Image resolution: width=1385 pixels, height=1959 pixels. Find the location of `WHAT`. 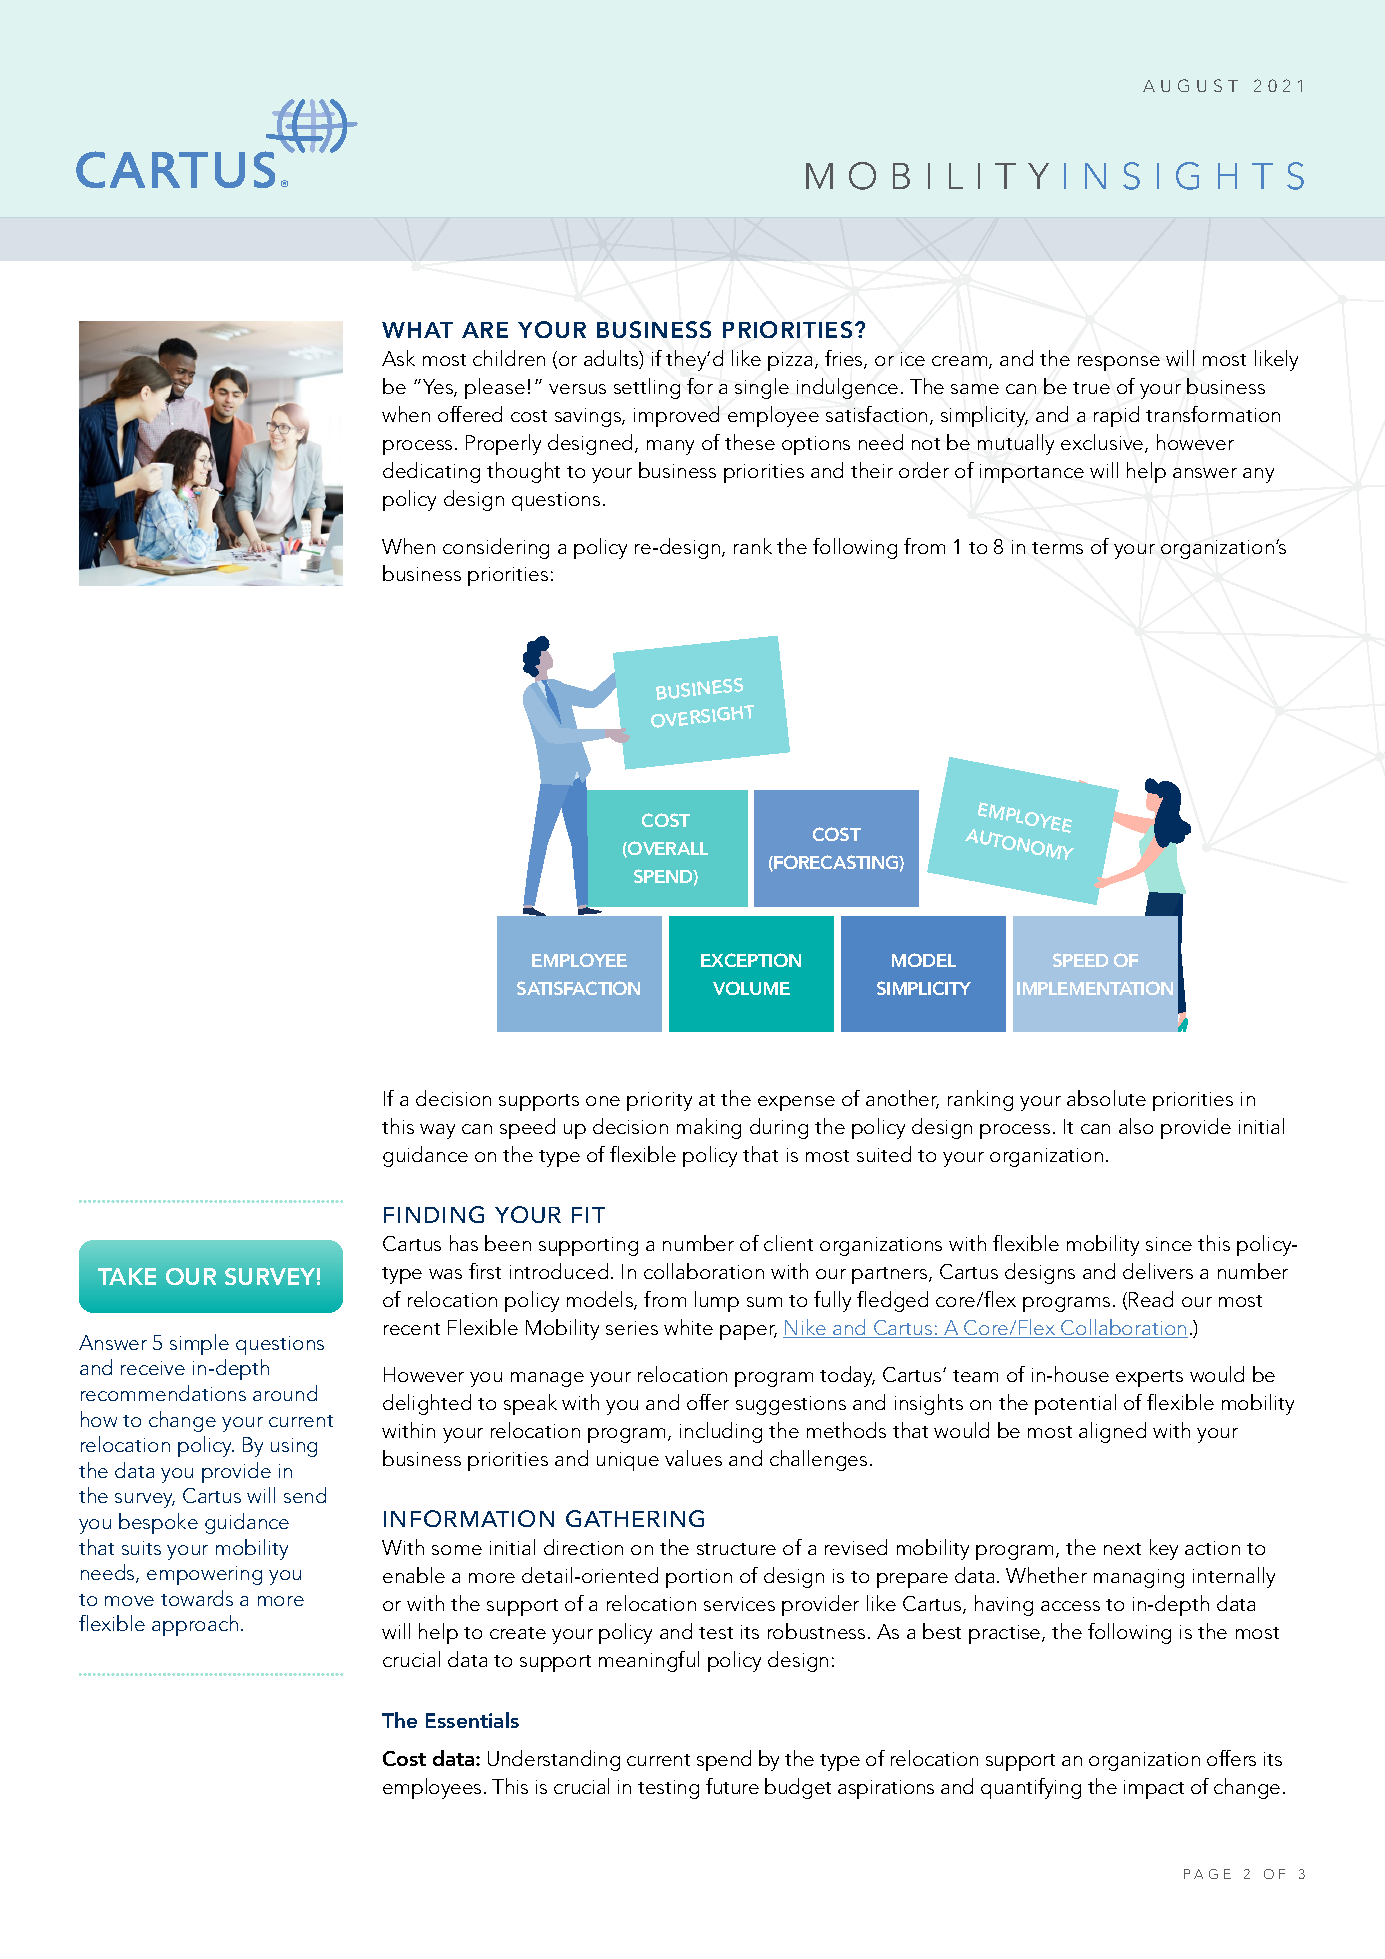

WHAT is located at coordinates (417, 330).
